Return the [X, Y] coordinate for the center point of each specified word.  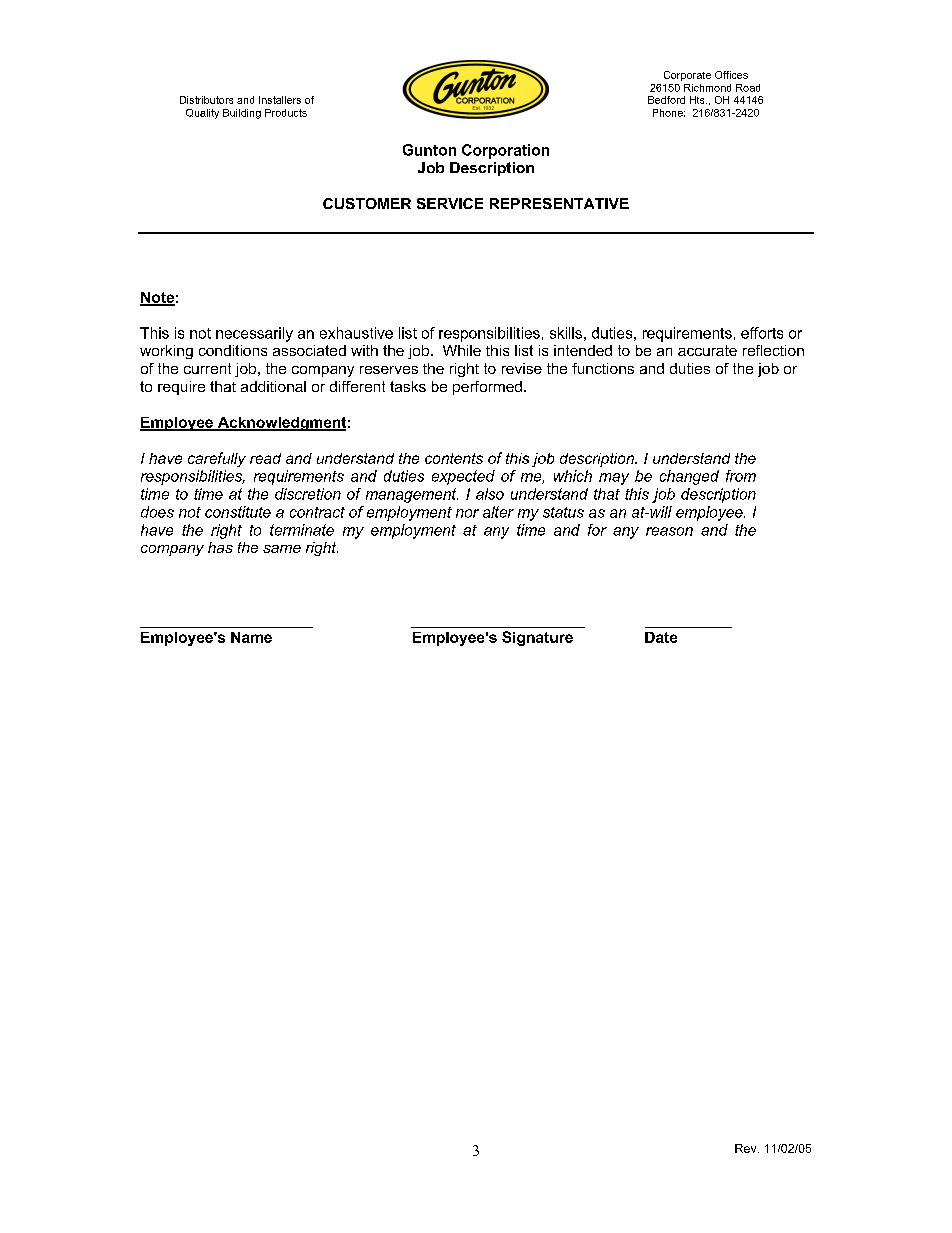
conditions [233, 350]
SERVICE [450, 203]
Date [661, 637]
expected [463, 477]
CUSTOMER [367, 203]
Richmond [707, 88]
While [462, 350]
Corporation [505, 151]
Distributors [206, 100]
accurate [707, 350]
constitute [238, 512]
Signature [537, 638]
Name [251, 637]
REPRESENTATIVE [559, 203]
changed [689, 477]
